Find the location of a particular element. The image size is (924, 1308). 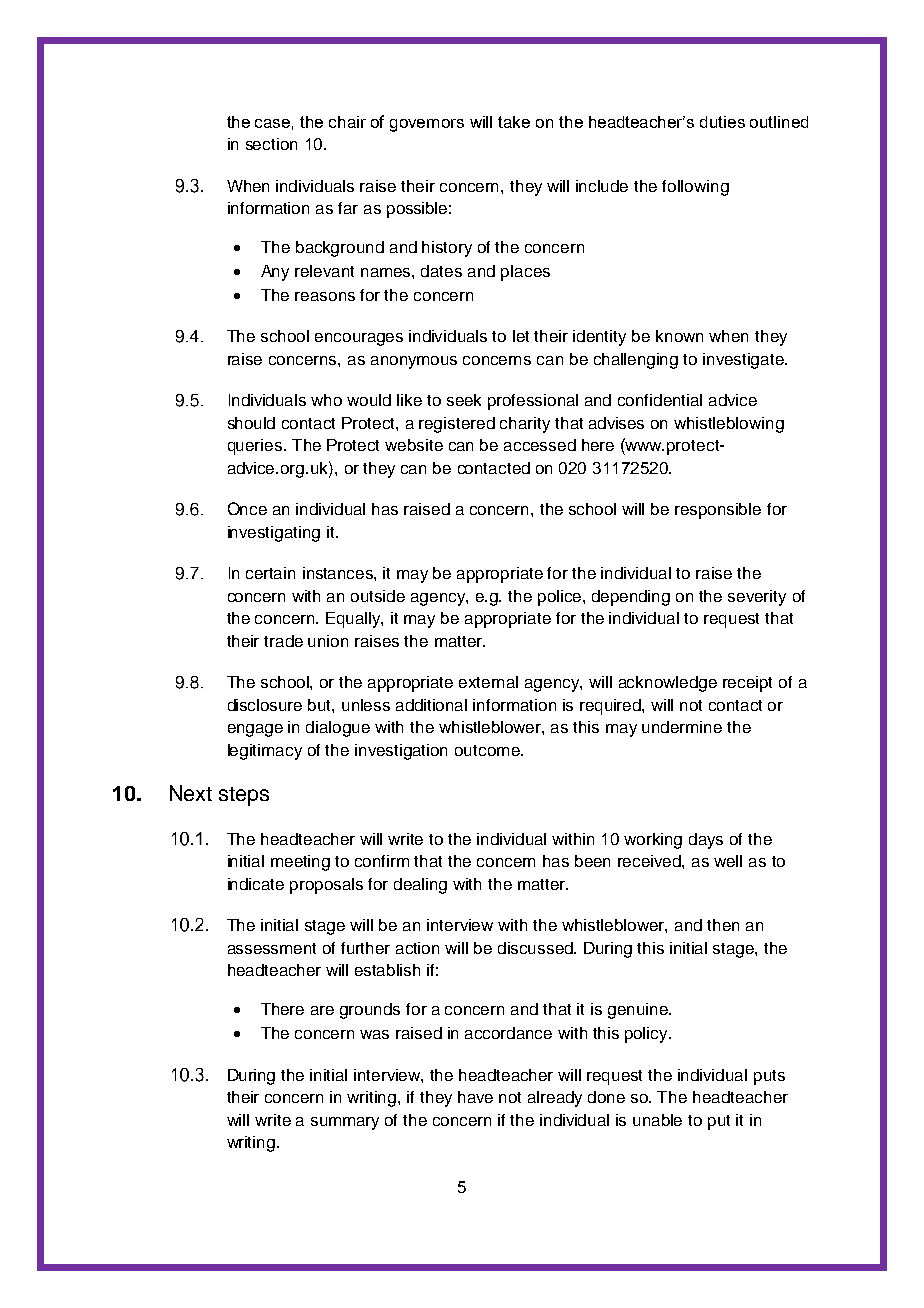

duties is located at coordinates (722, 122).
